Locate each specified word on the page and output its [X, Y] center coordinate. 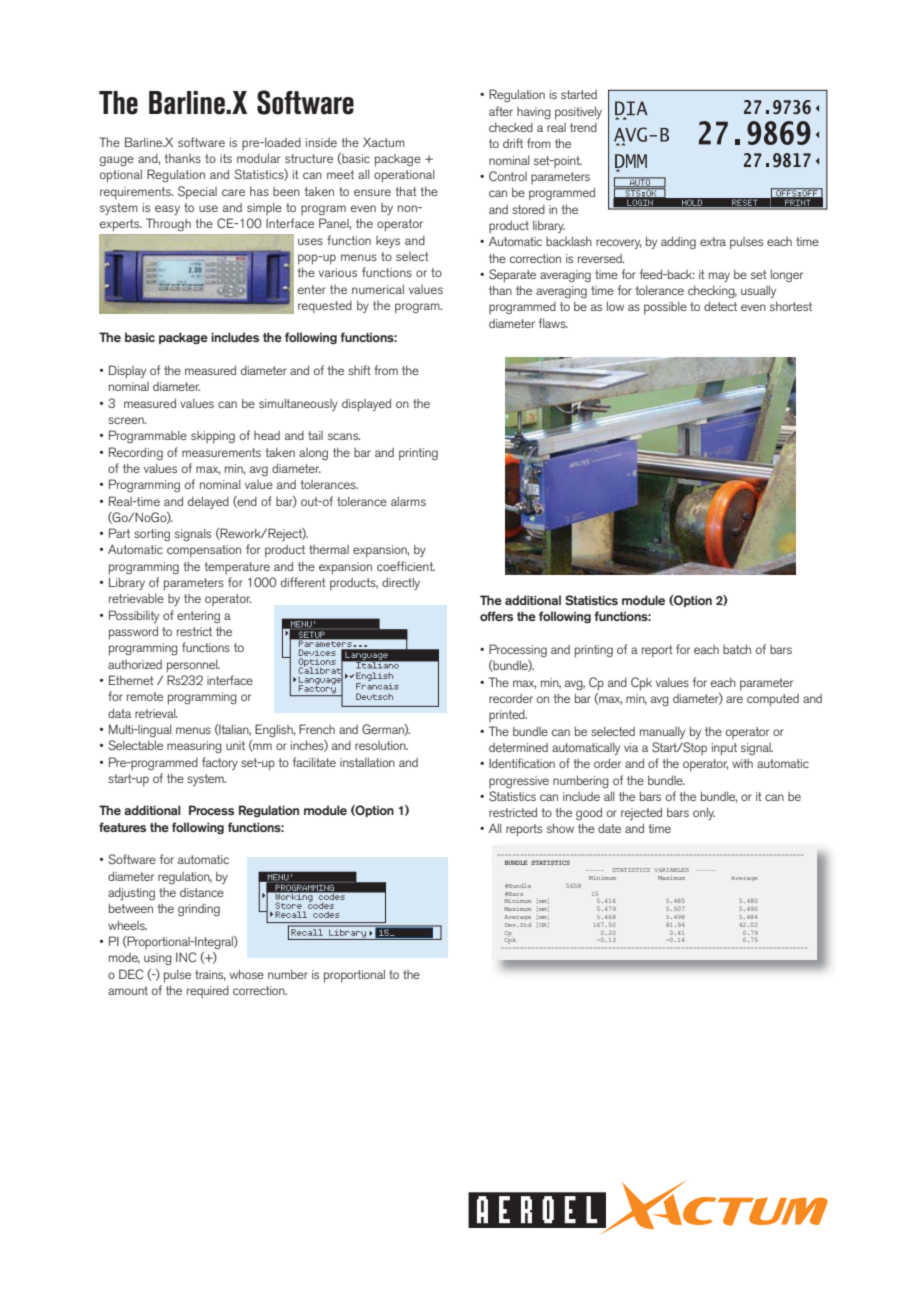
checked [511, 127]
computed [773, 700]
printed [508, 716]
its [226, 158]
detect [720, 306]
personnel [193, 666]
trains [210, 975]
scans [344, 436]
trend [583, 127]
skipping [213, 437]
